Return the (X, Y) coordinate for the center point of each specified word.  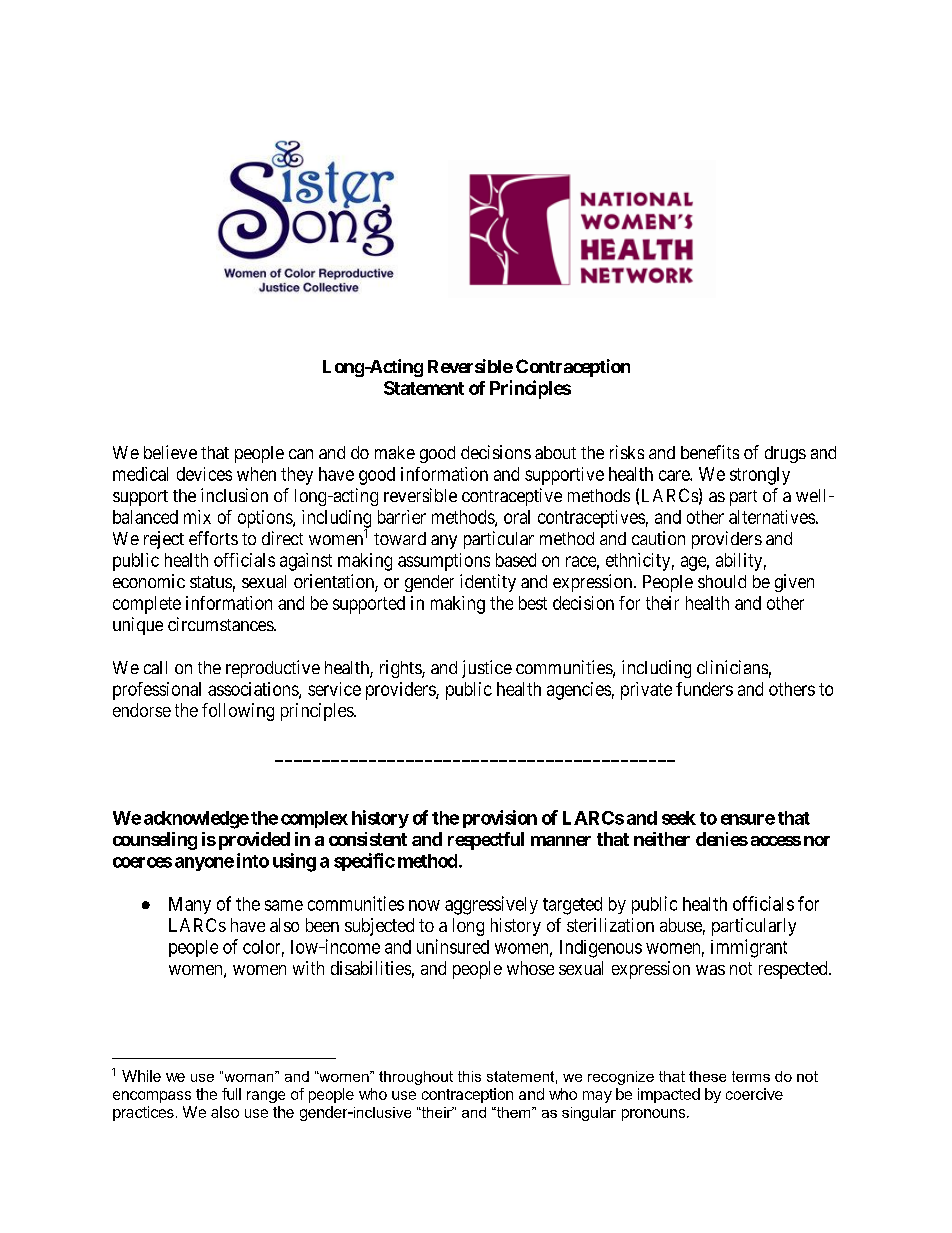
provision (500, 819)
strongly (760, 476)
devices (204, 474)
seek (679, 818)
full (231, 1094)
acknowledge (196, 820)
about (555, 452)
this (469, 1076)
